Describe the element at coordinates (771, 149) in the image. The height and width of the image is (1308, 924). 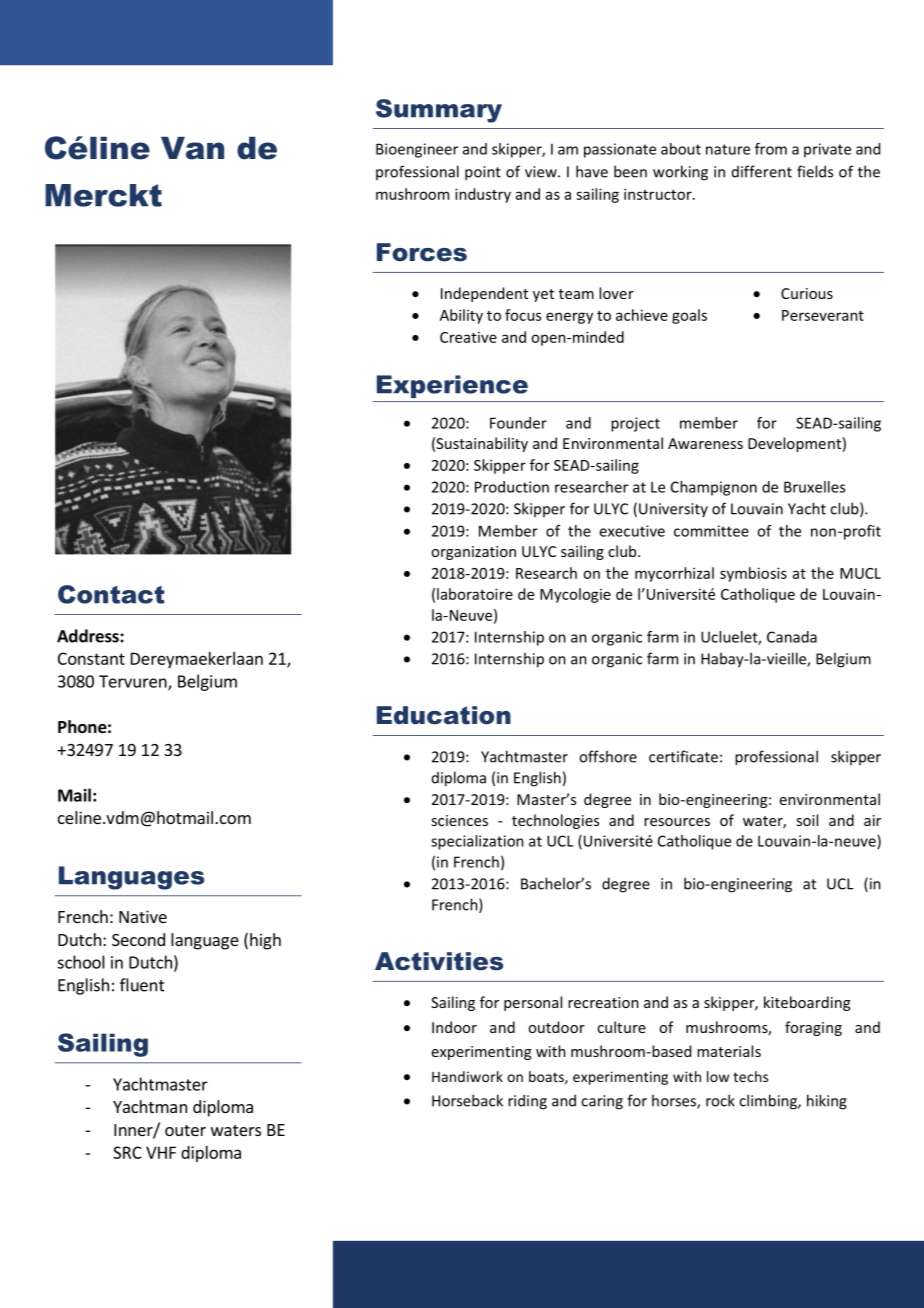
I see `from` at that location.
